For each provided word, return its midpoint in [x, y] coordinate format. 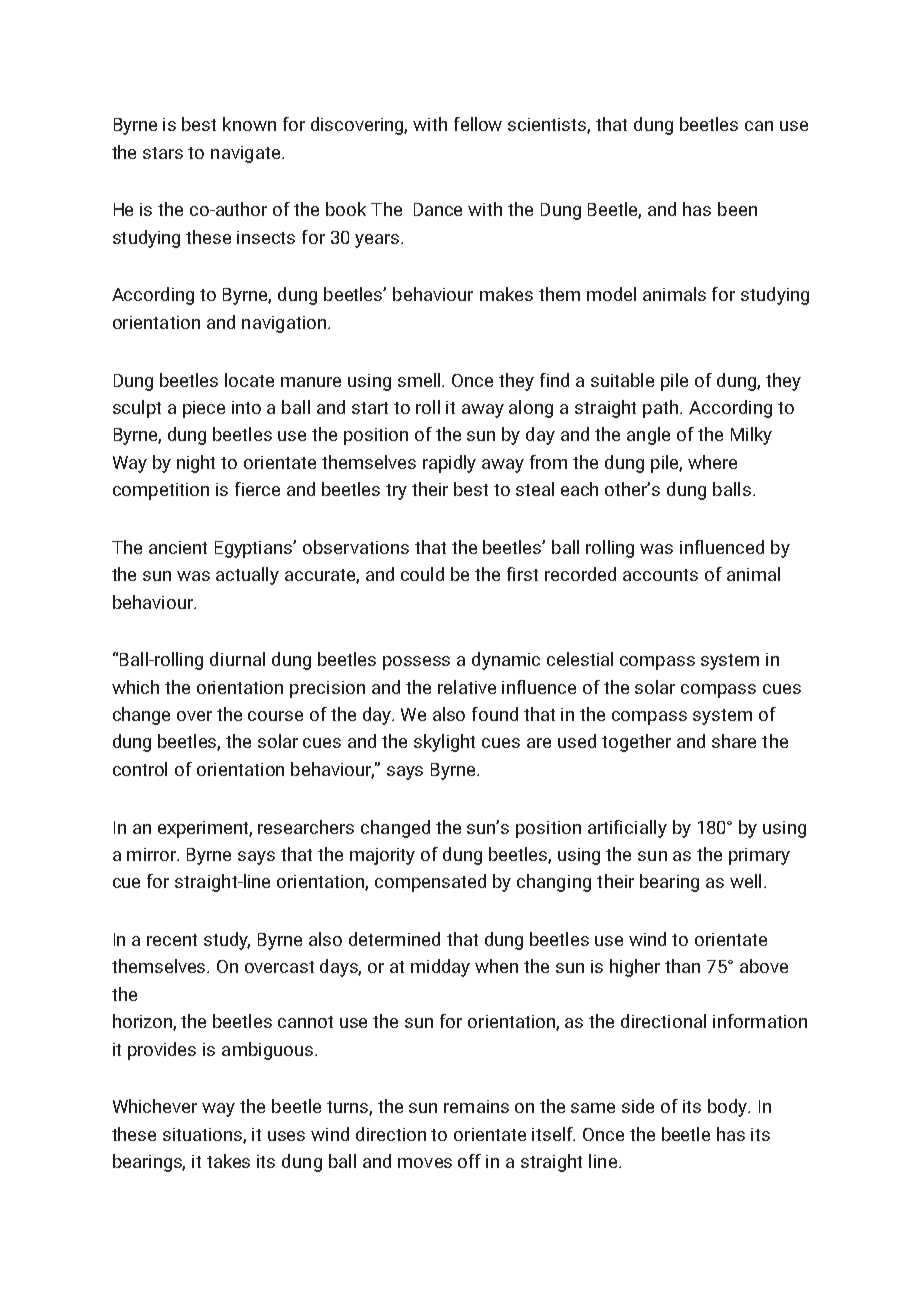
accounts [660, 575]
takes [228, 1161]
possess [416, 663]
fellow [478, 124]
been [737, 209]
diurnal [237, 659]
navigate [247, 154]
